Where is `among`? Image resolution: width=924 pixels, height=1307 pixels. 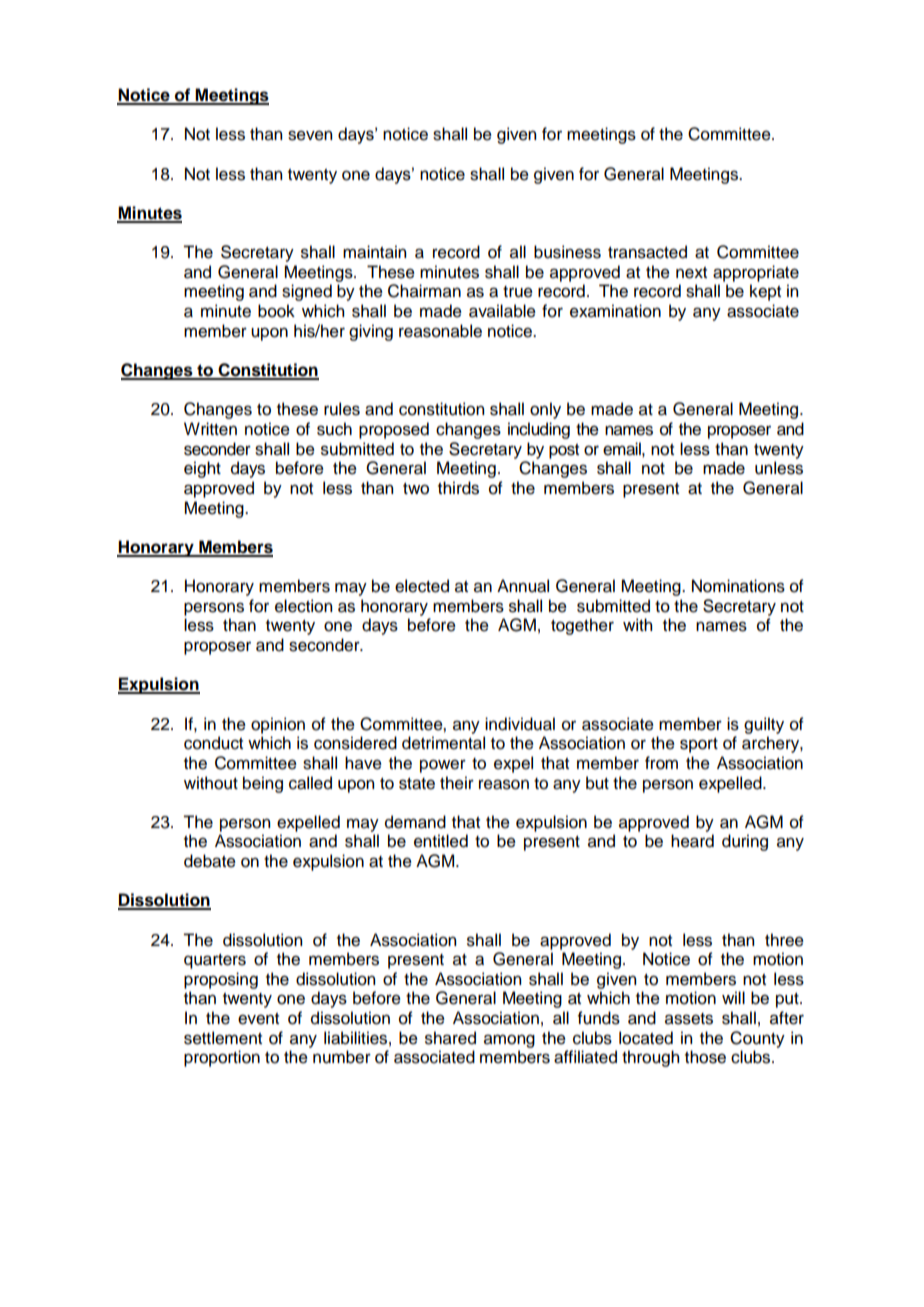
among is located at coordinates (509, 1041).
